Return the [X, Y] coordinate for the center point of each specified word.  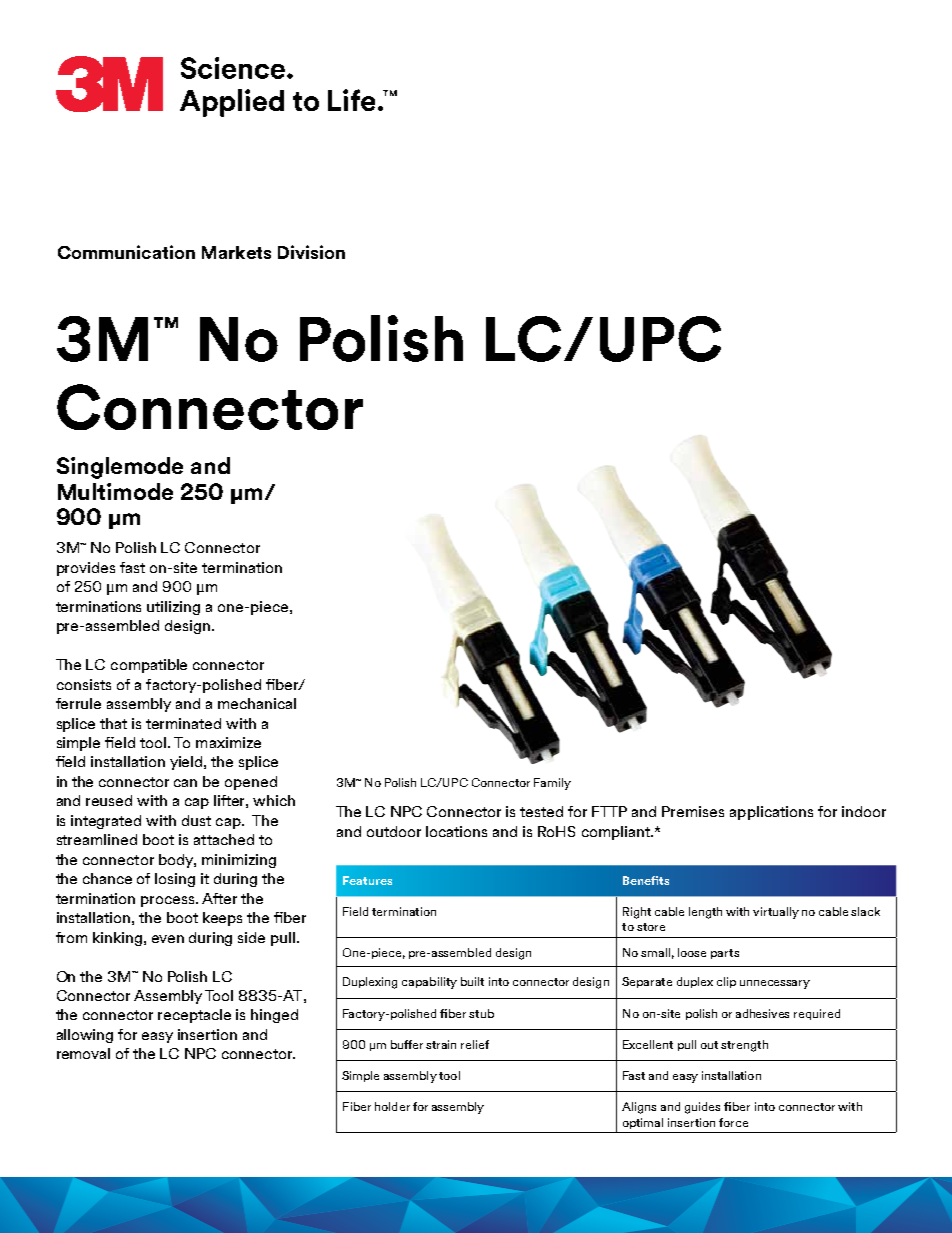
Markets [236, 252]
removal [83, 1053]
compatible [149, 666]
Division [311, 252]
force [733, 1122]
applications [771, 813]
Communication [126, 252]
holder [392, 1106]
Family [552, 784]
